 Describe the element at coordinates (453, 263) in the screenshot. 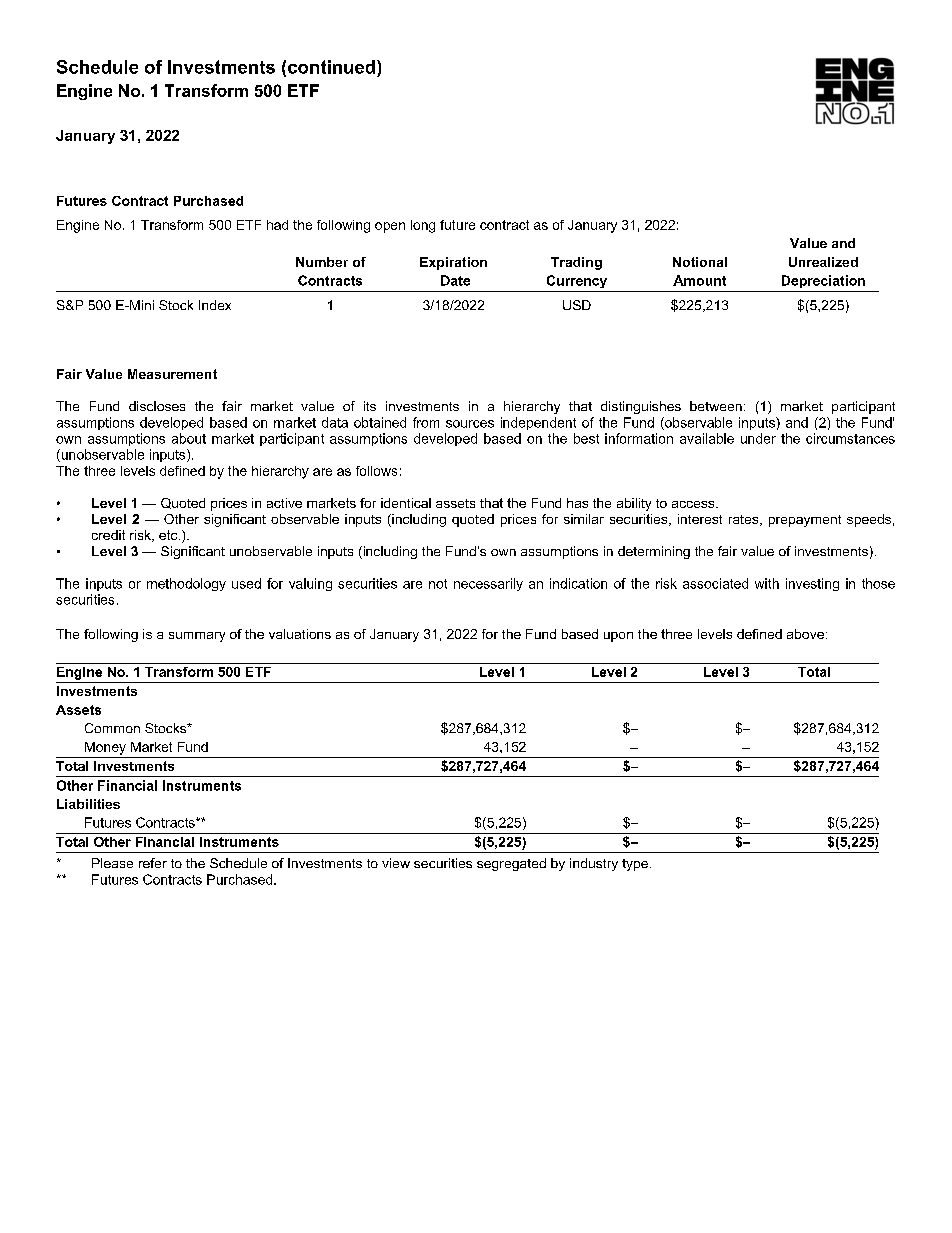

I see `Expiration` at that location.
